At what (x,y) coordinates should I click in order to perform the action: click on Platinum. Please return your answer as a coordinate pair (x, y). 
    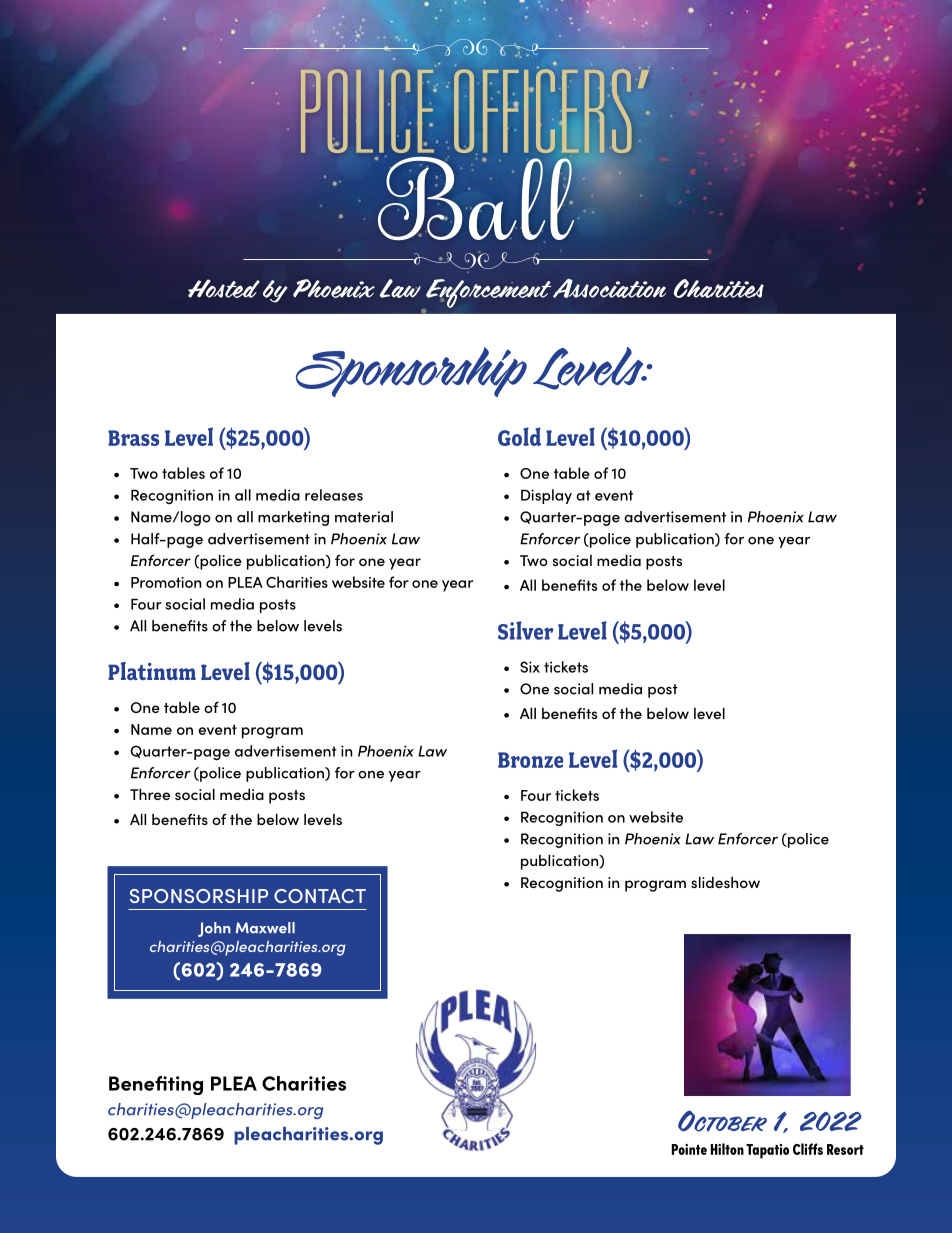
    Looking at the image, I should click on (152, 671).
